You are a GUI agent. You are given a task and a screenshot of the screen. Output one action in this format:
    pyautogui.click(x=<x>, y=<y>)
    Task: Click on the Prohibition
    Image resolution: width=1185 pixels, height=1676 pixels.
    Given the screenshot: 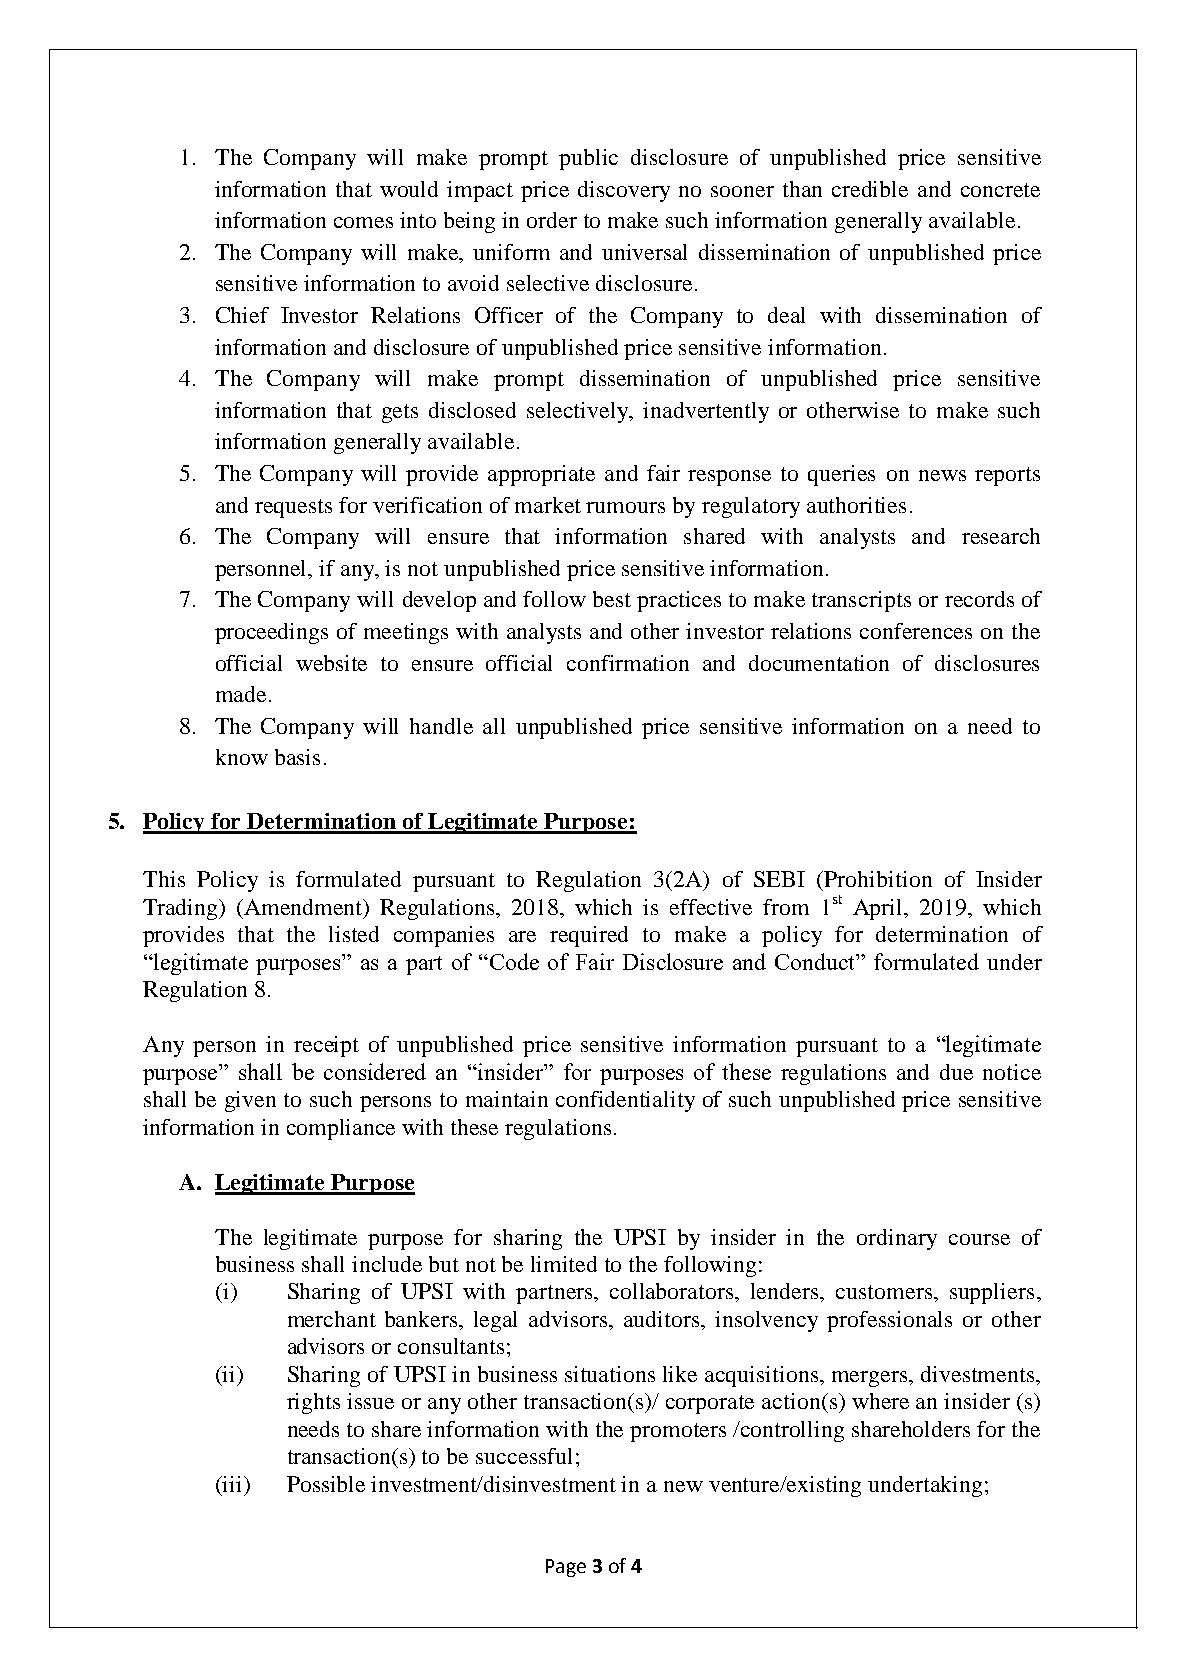 What is the action you would take?
    pyautogui.click(x=878, y=879)
